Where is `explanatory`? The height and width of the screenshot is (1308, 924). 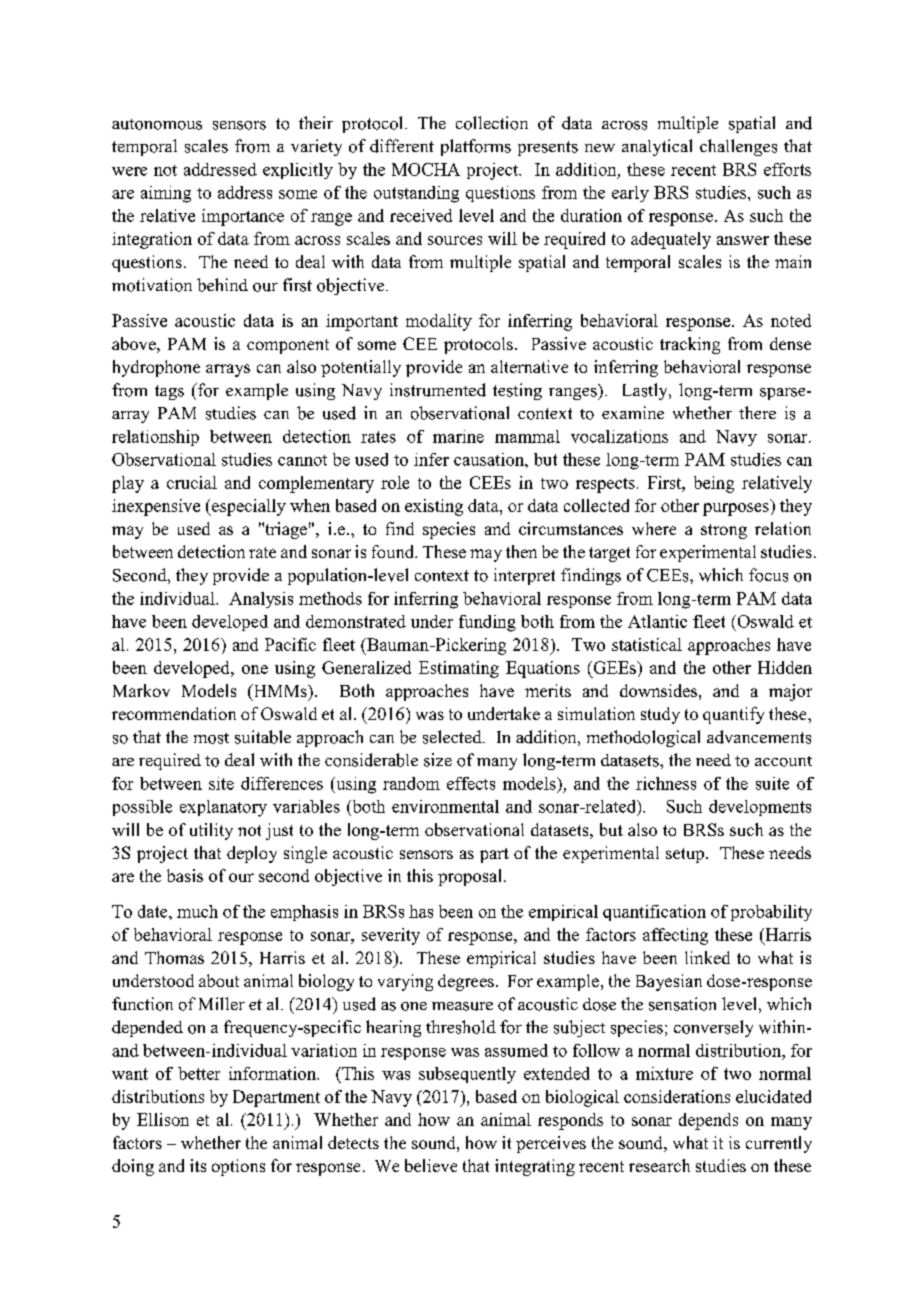
explanatory is located at coordinates (223, 808).
